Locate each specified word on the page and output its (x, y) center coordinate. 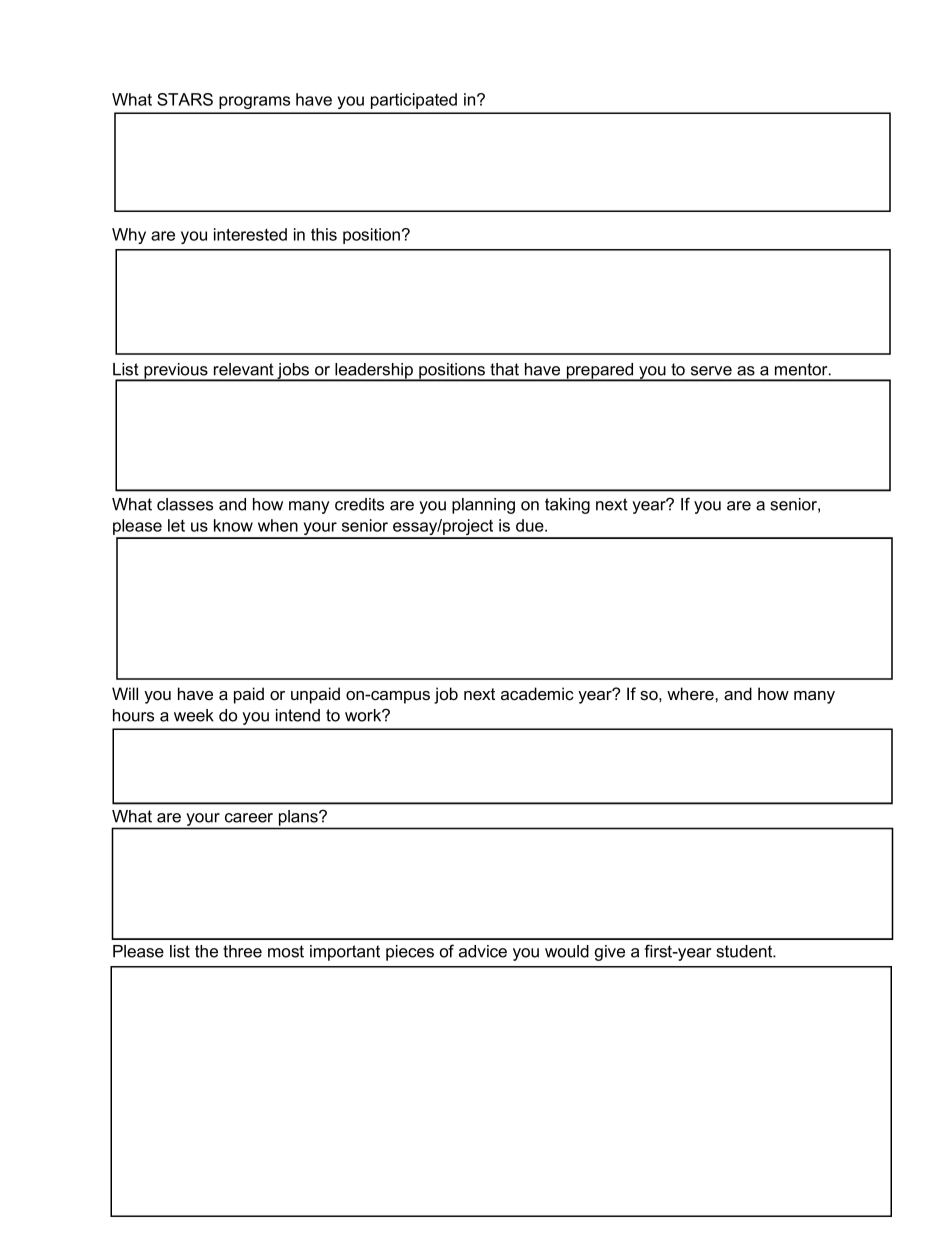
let (176, 525)
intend (298, 715)
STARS (185, 99)
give (610, 953)
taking (567, 506)
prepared (600, 372)
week (194, 715)
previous (176, 372)
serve (711, 371)
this (324, 234)
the (206, 951)
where (691, 694)
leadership (374, 372)
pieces (410, 953)
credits (359, 504)
